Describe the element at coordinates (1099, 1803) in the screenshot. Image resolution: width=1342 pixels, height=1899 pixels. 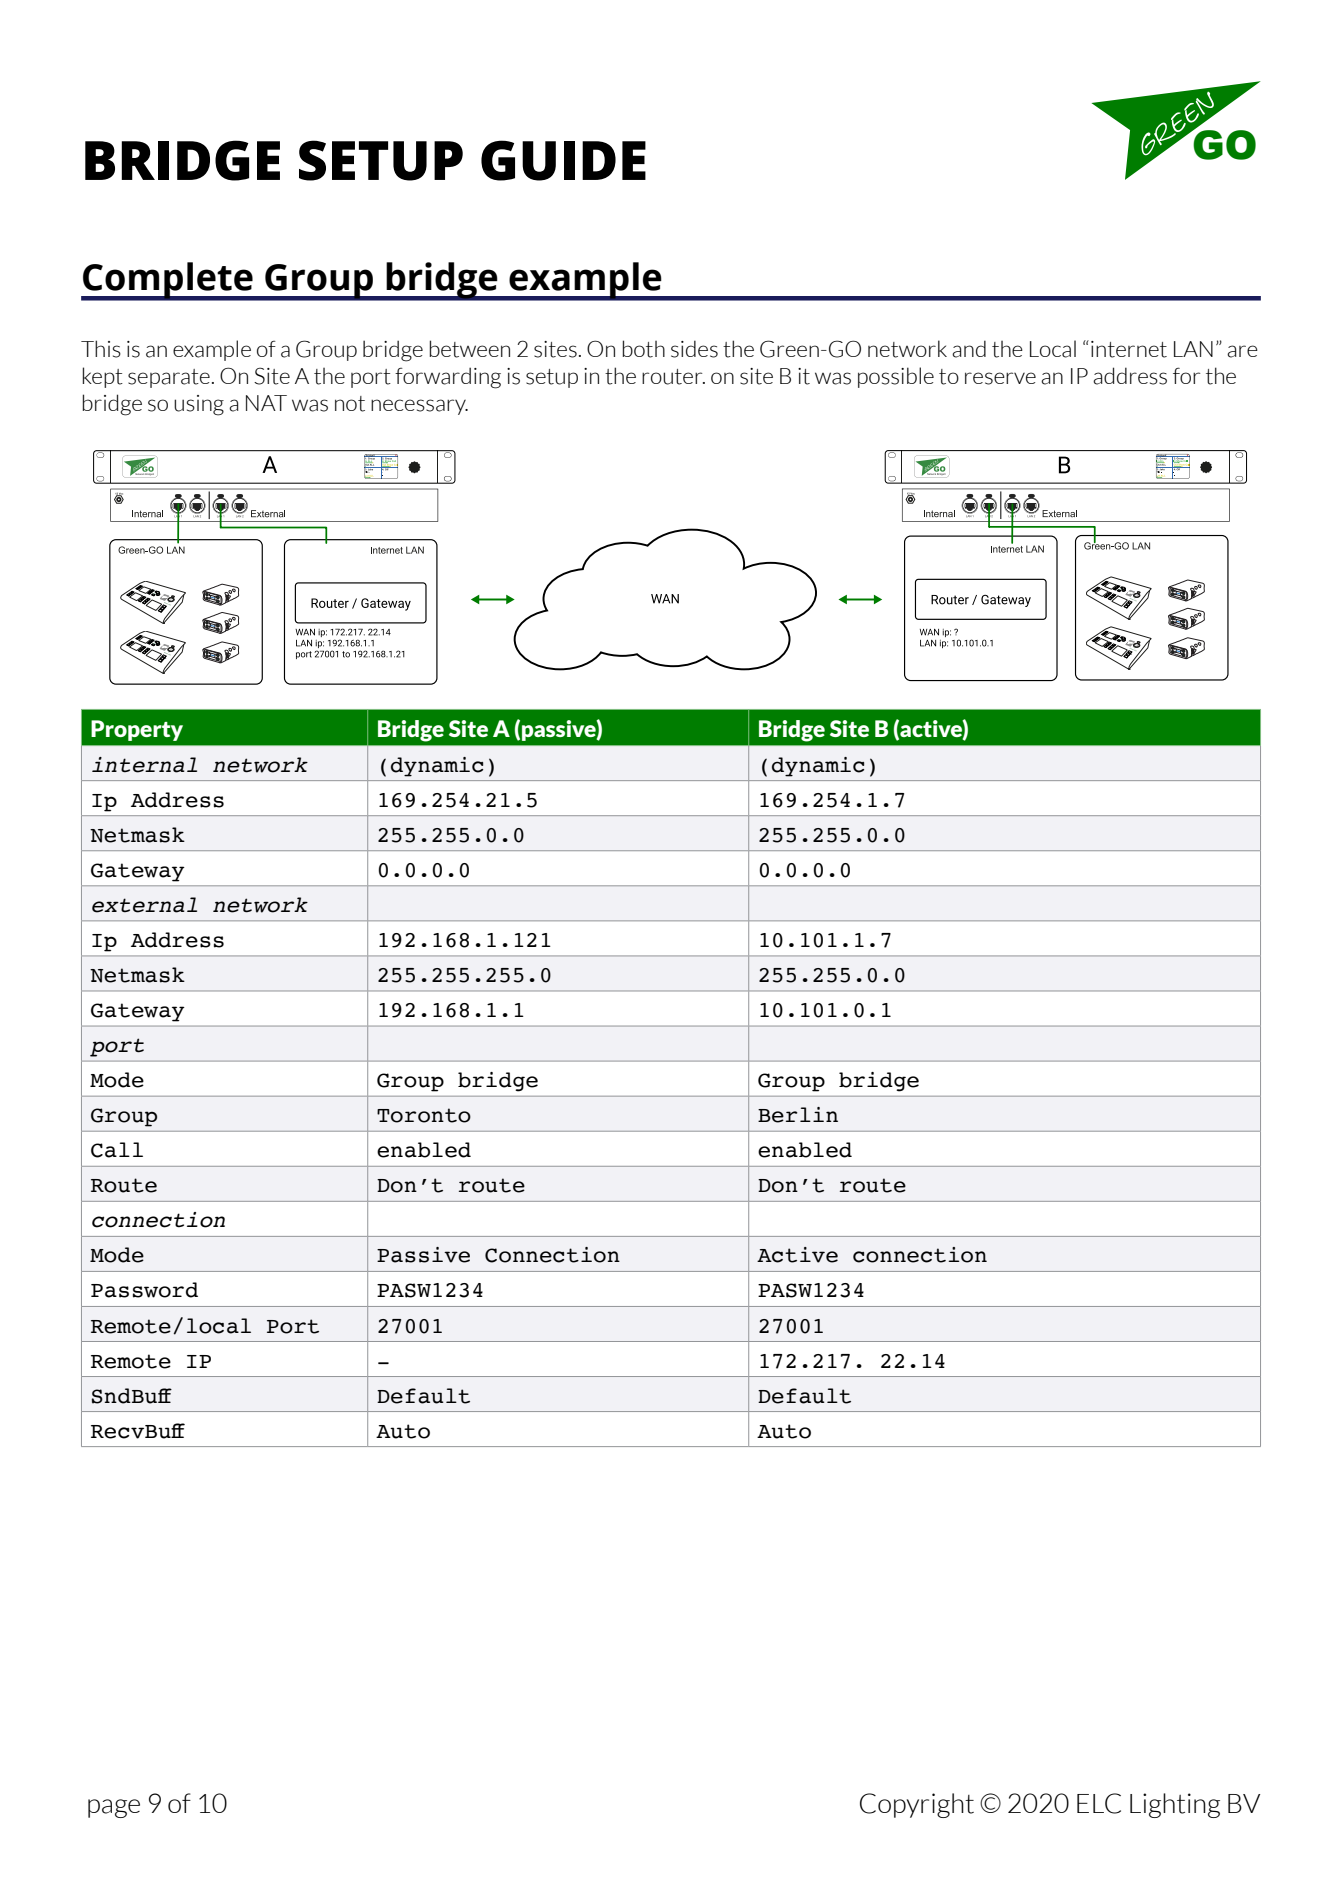
I see `ELC` at that location.
